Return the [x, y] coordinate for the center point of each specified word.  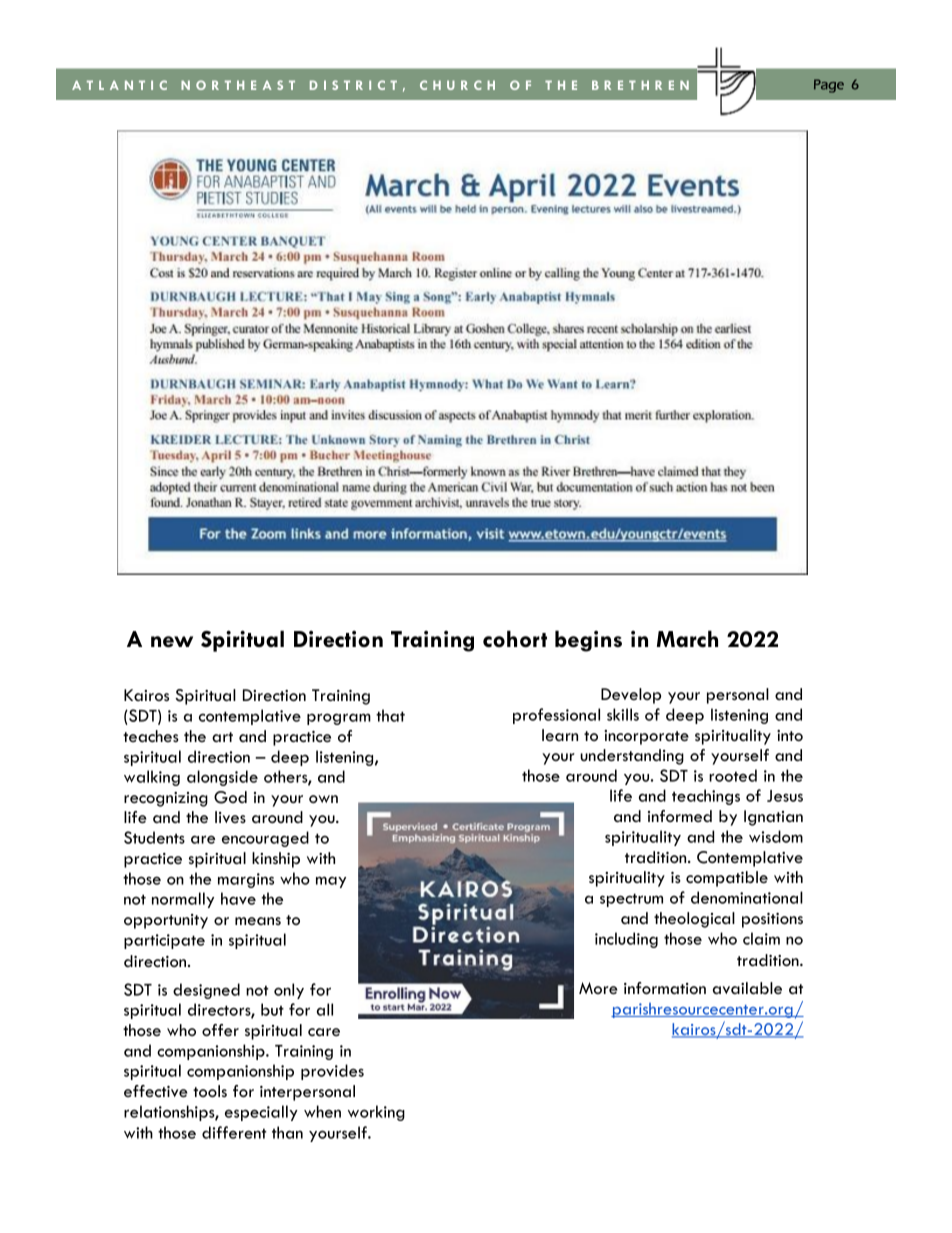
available [747, 988]
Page [829, 86]
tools [210, 1091]
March [687, 638]
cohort [515, 639]
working [376, 1113]
